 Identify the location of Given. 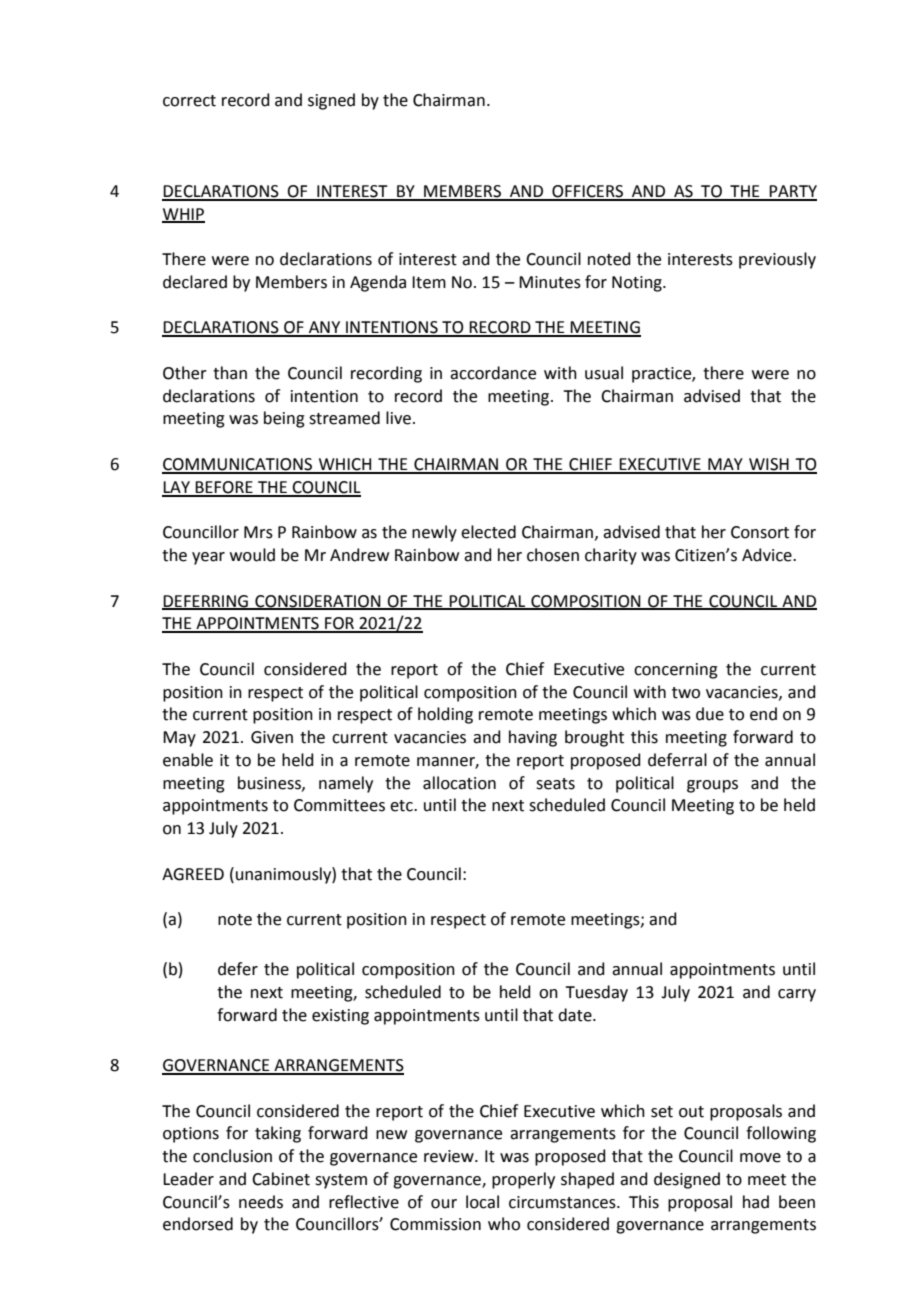
(272, 737).
